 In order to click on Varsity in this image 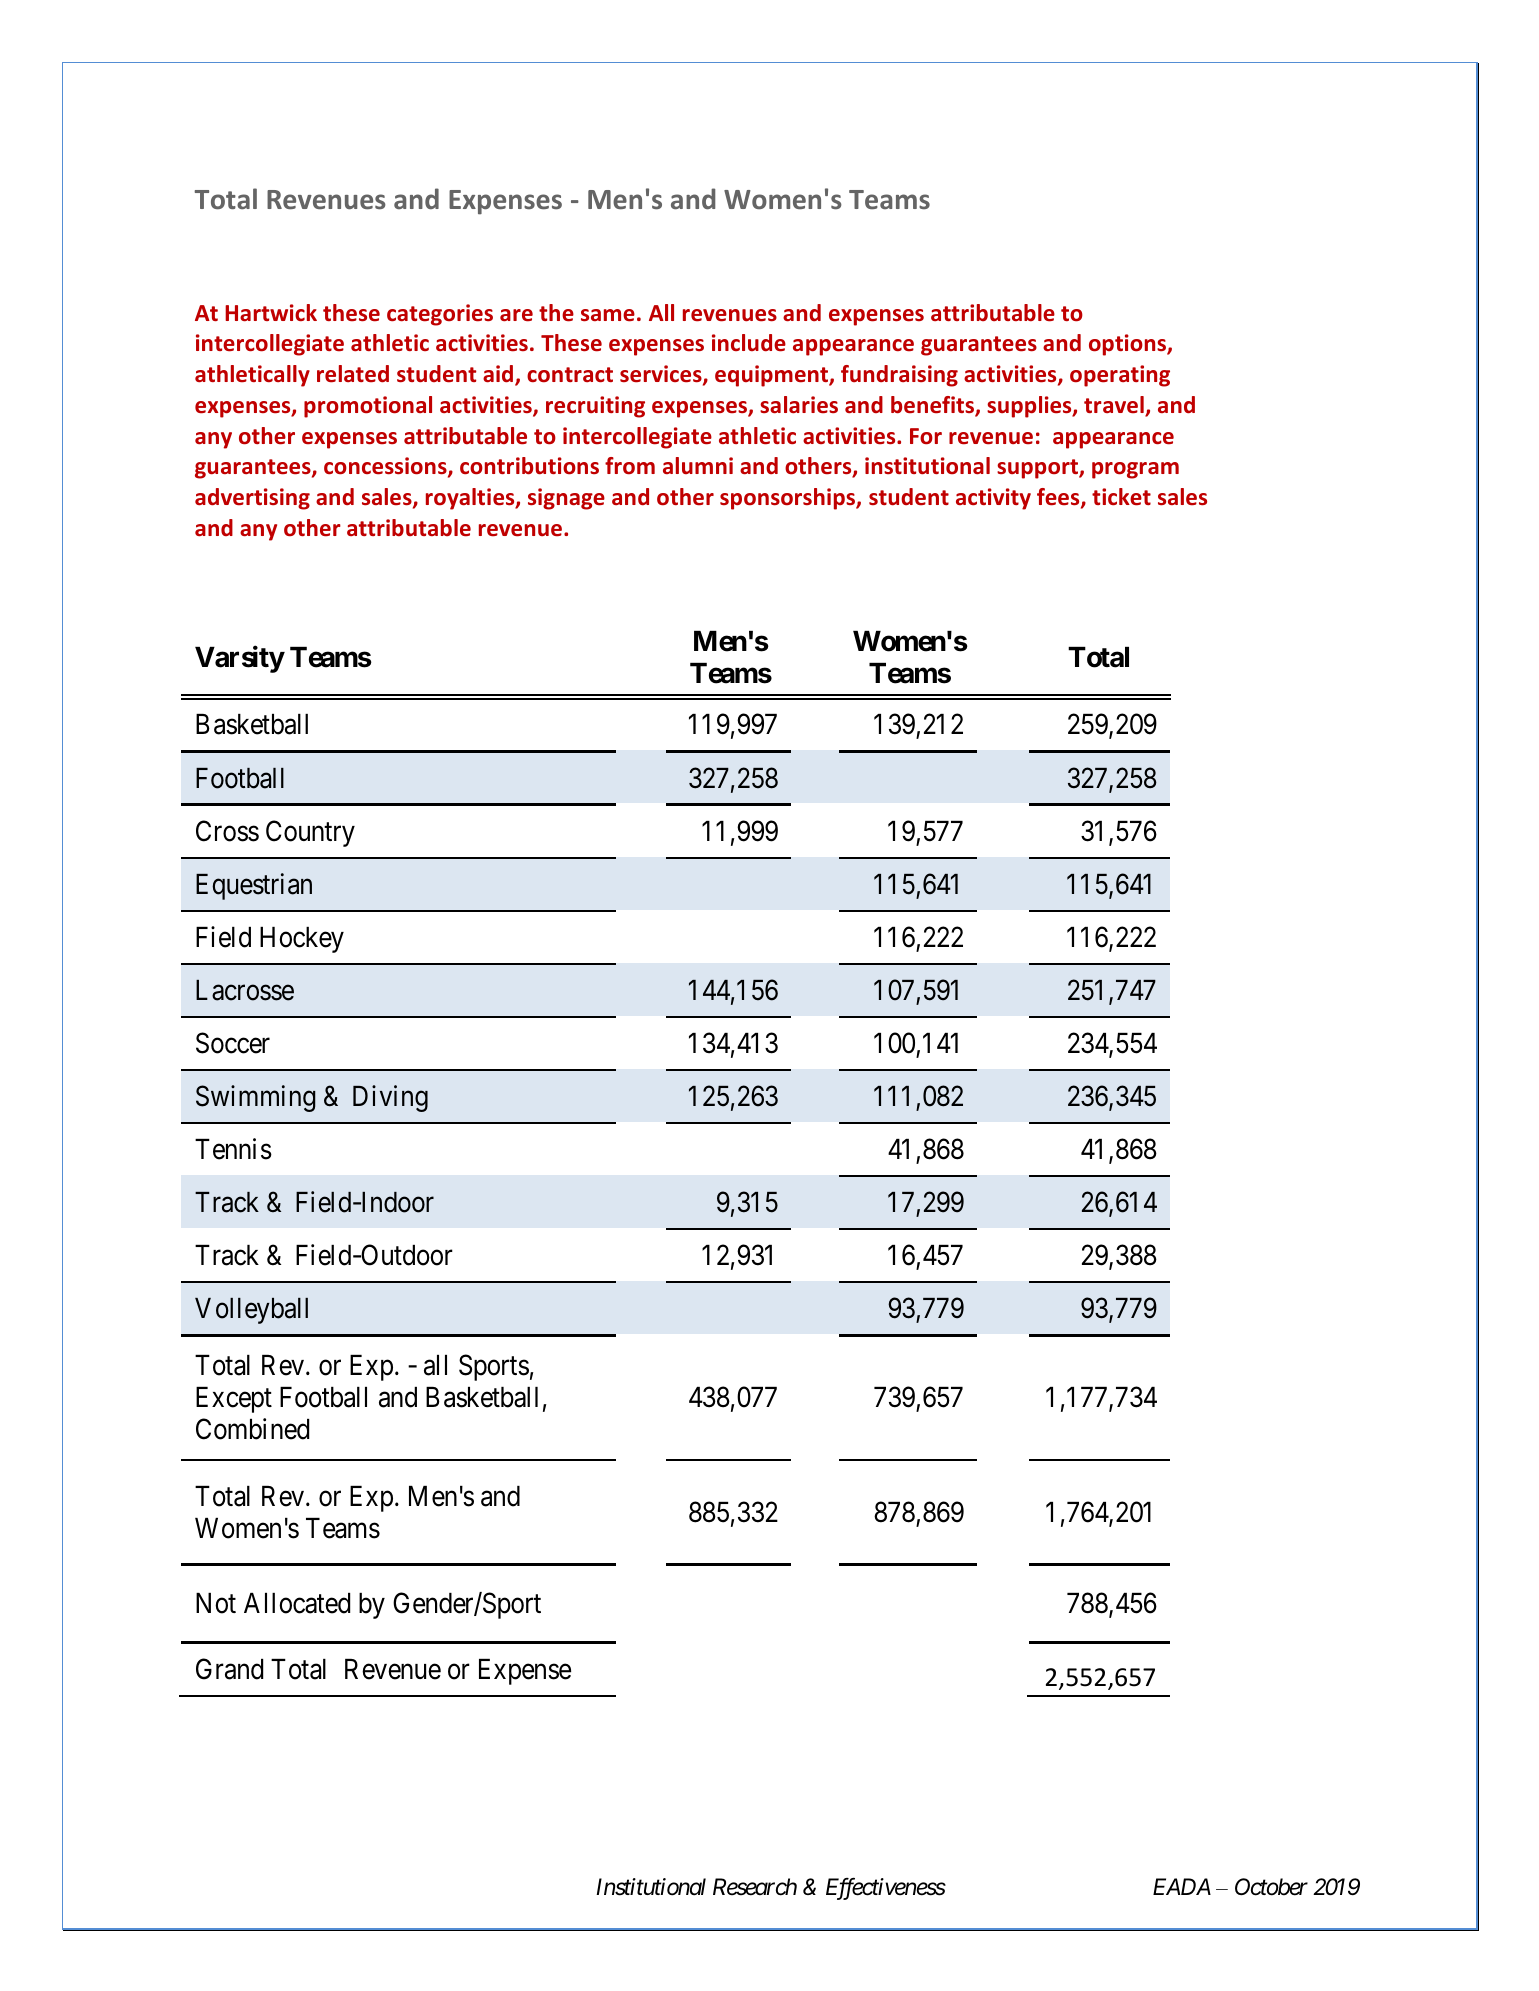, I will do `click(239, 659)`.
